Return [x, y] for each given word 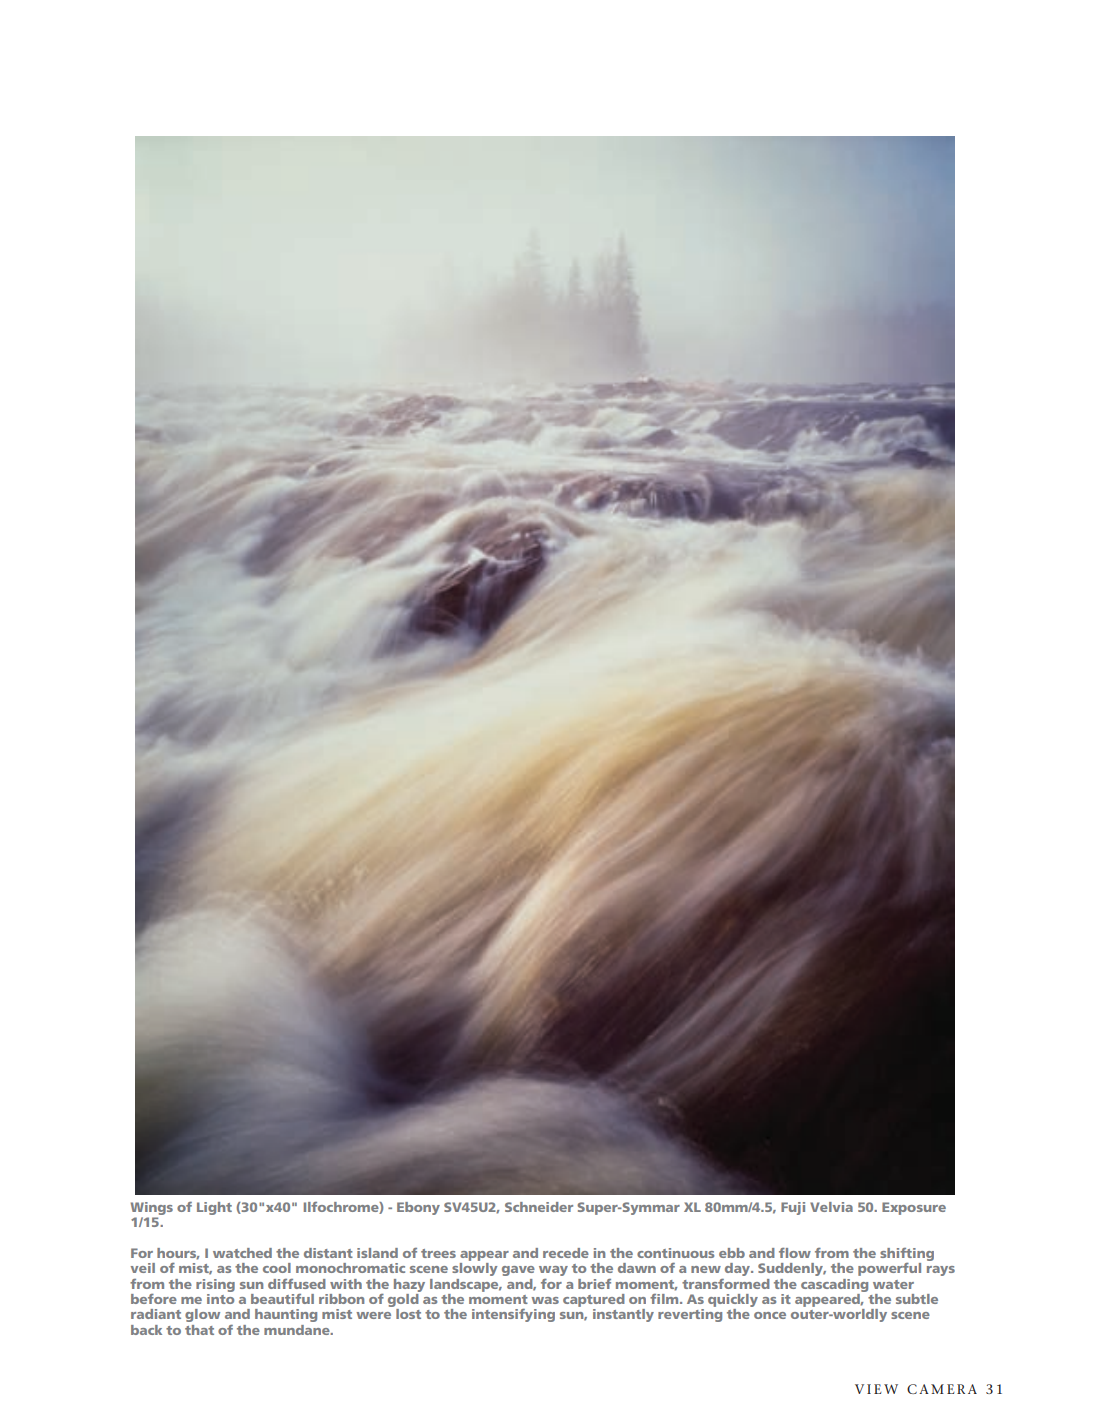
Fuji [793, 1208]
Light [214, 1208]
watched [242, 1253]
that [199, 1330]
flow [795, 1253]
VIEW [876, 1389]
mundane [298, 1330]
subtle [917, 1299]
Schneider [539, 1207]
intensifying [513, 1315]
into [220, 1299]
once [770, 1315]
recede [566, 1253]
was [545, 1300]
